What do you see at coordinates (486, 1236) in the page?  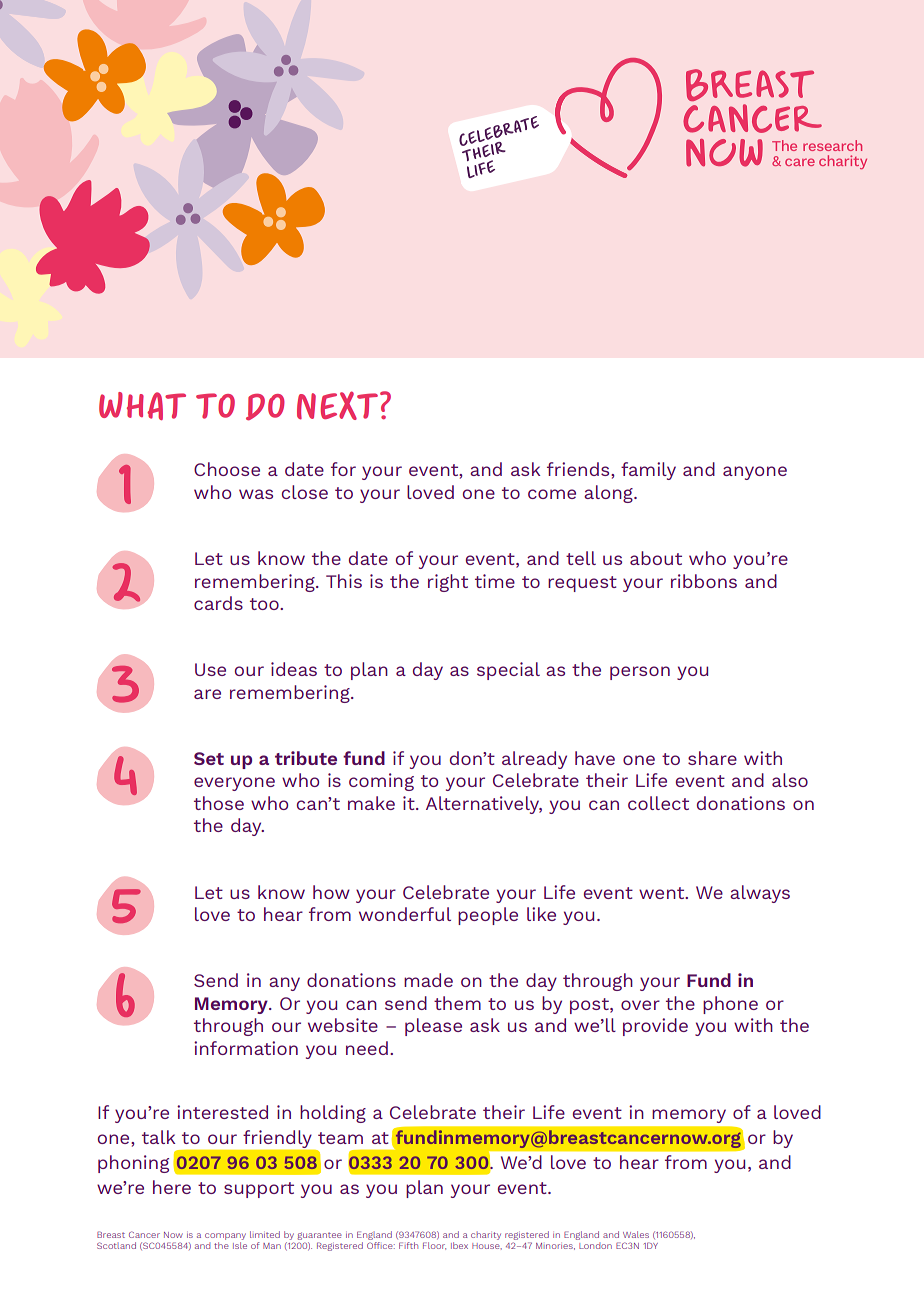 I see `charity` at bounding box center [486, 1236].
